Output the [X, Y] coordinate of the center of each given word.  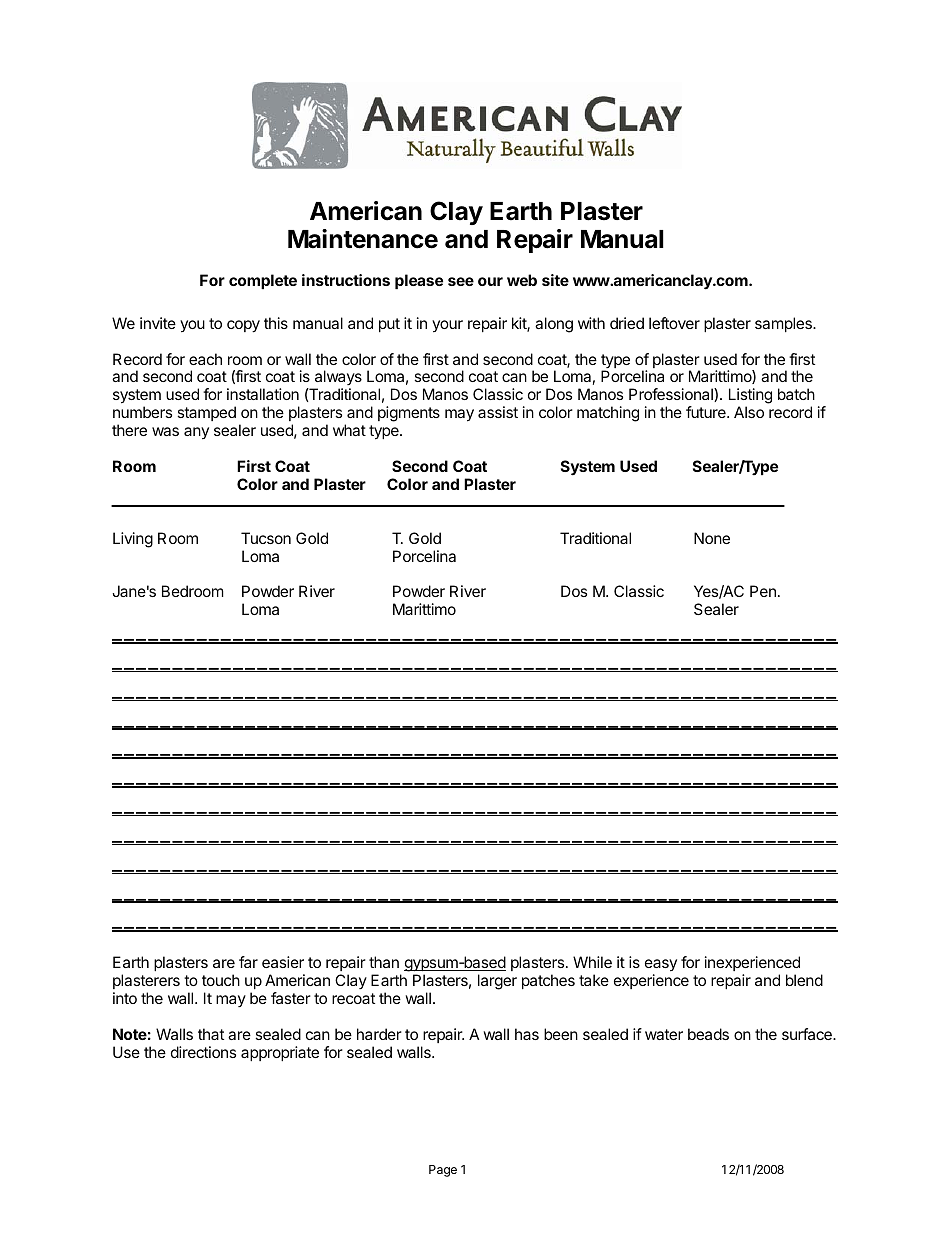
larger [497, 982]
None [712, 538]
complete [263, 281]
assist [498, 412]
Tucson [266, 538]
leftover [674, 323]
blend [804, 980]
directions [203, 1052]
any [196, 433]
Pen [763, 591]
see [461, 281]
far [248, 962]
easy [661, 965]
